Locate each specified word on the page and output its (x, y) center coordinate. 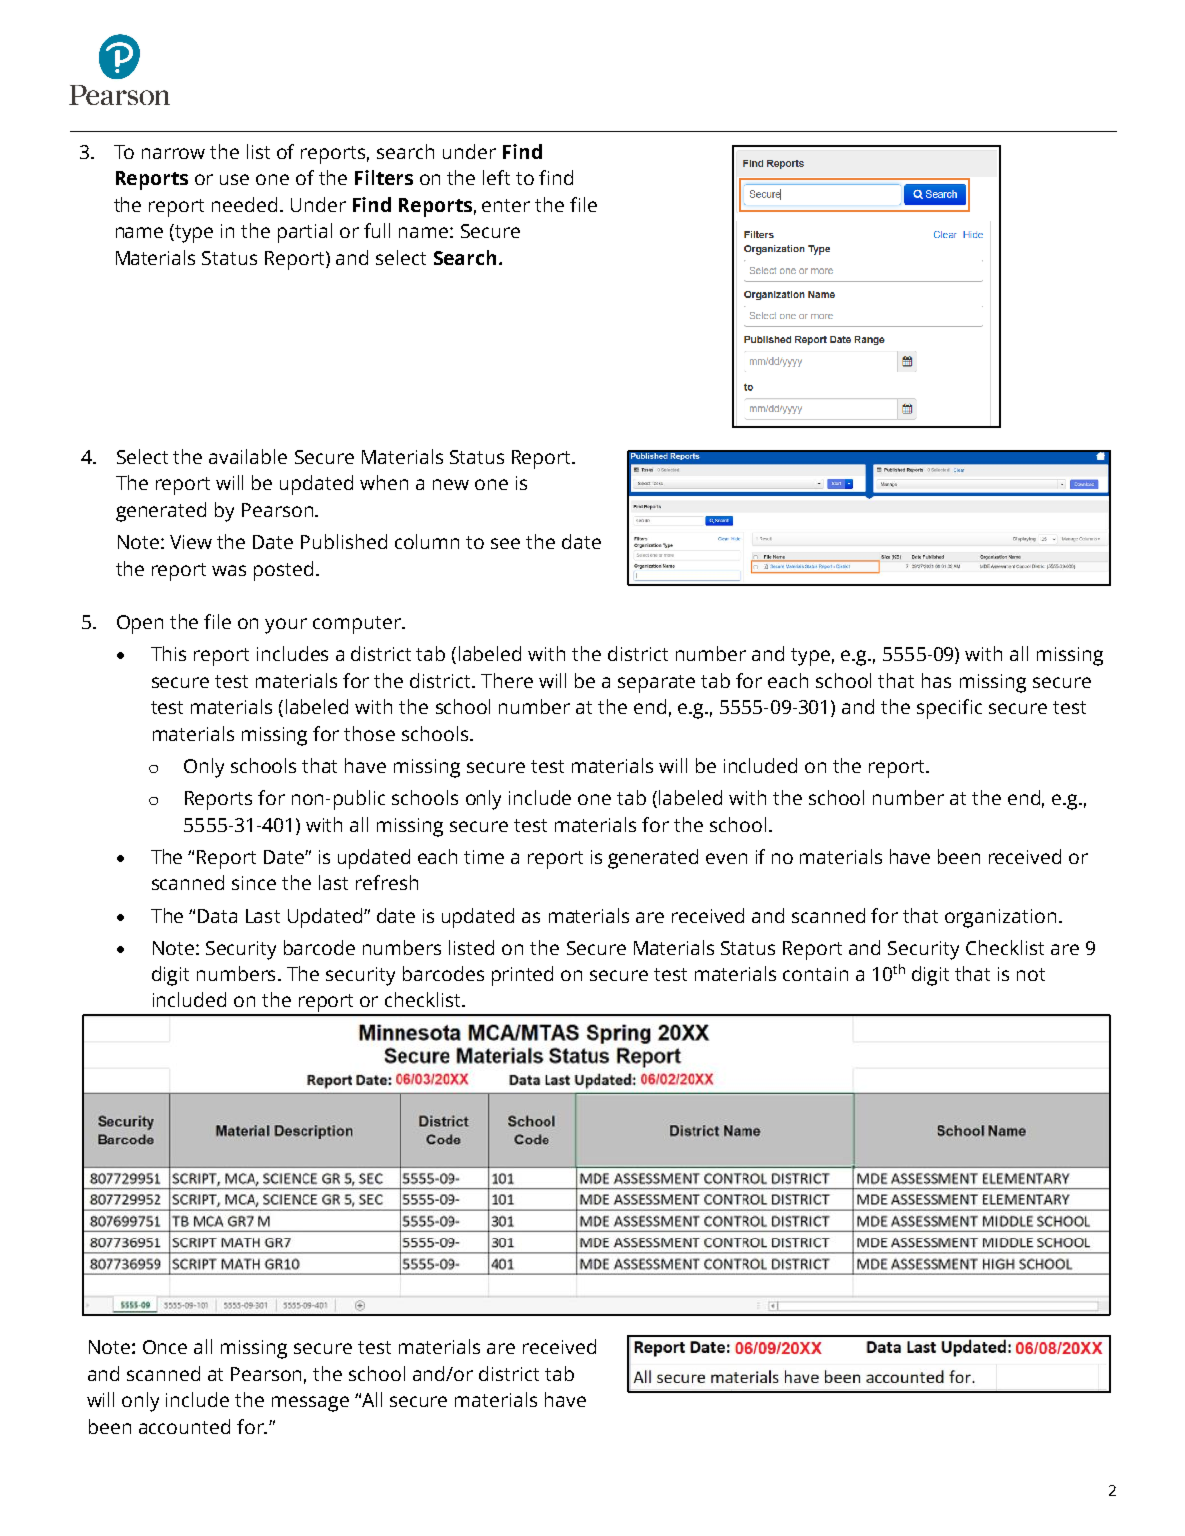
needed (244, 204)
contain (815, 974)
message (310, 1404)
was (229, 570)
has (936, 680)
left (496, 177)
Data (217, 916)
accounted (184, 1426)
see (505, 543)
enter (506, 205)
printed (522, 976)
